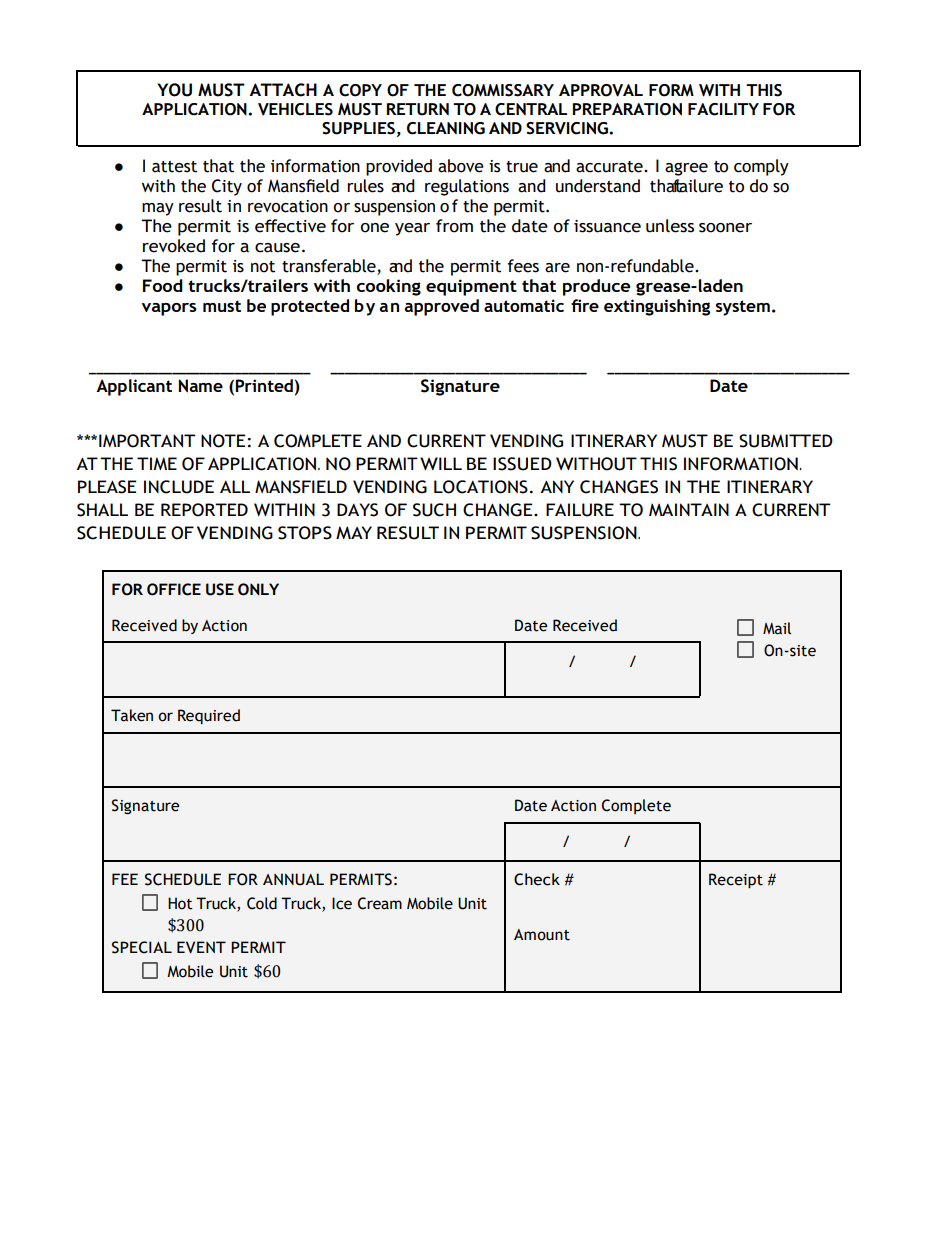 The image size is (952, 1233). I want to click on FACILITY, so click(723, 109).
